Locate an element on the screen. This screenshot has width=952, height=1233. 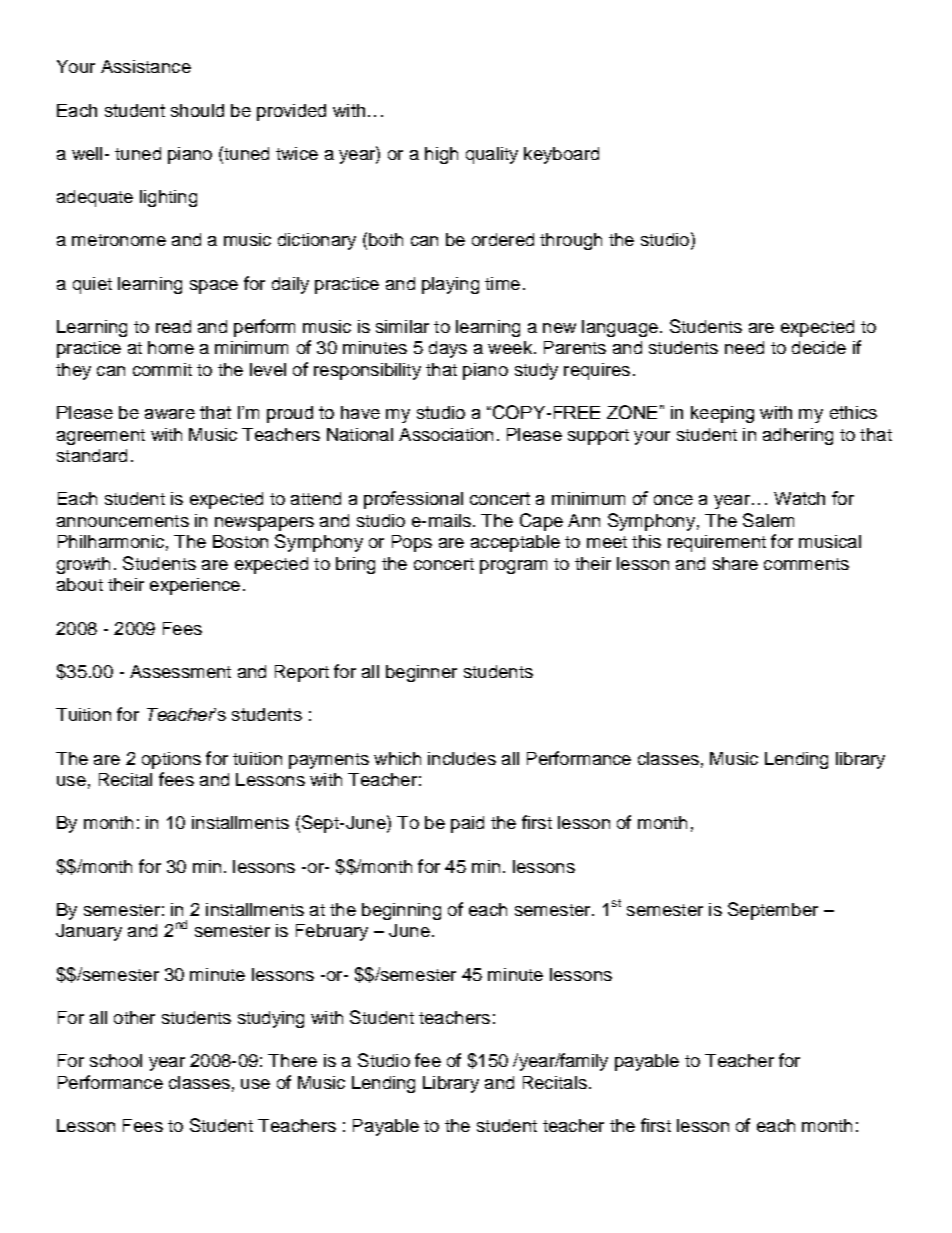
options is located at coordinates (171, 760).
